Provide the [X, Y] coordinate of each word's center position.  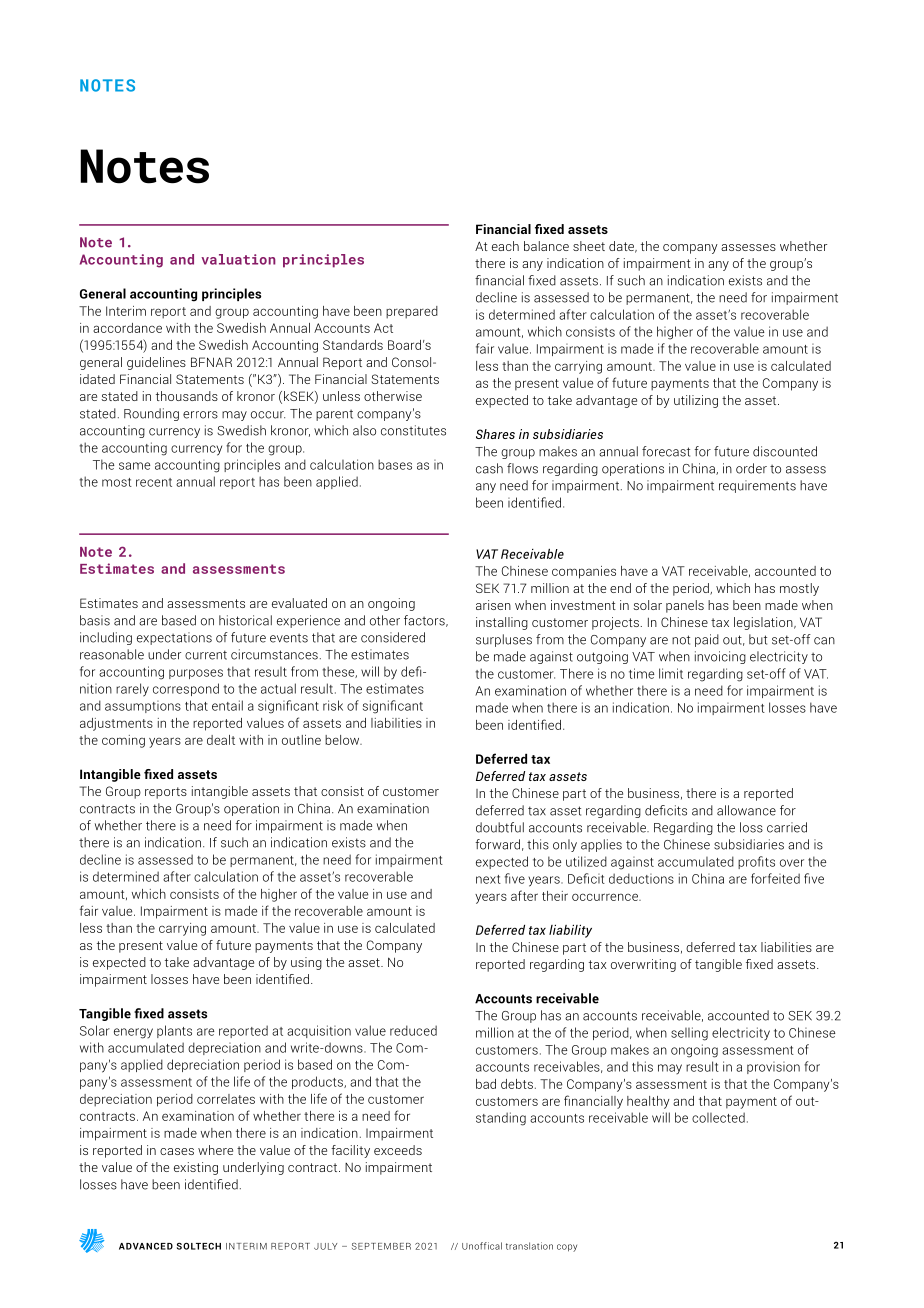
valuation [238, 259]
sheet [589, 246]
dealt [221, 740]
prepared [412, 312]
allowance [746, 810]
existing [196, 1168]
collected [718, 1117]
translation [529, 1246]
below [343, 740]
